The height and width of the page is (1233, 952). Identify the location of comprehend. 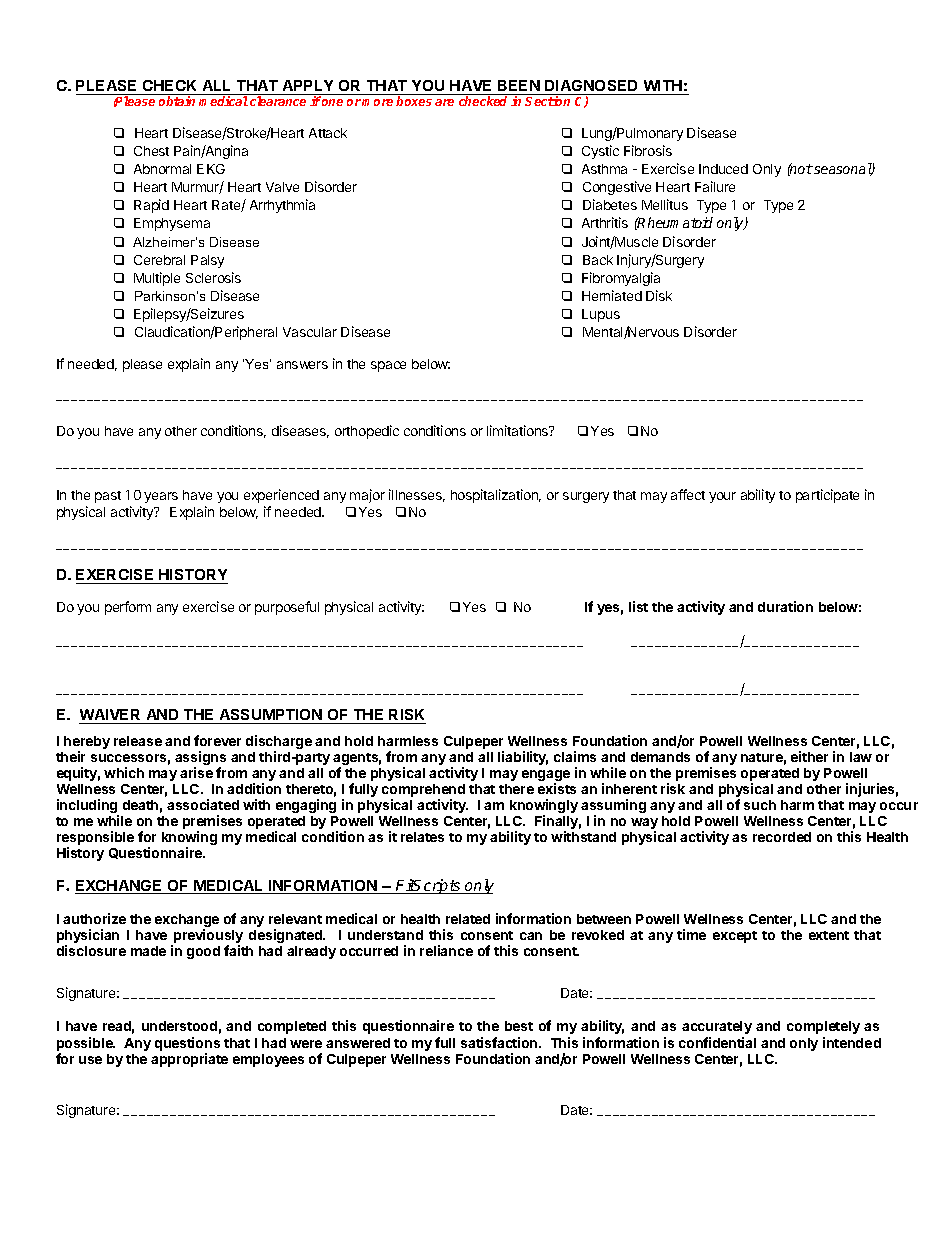
(423, 792).
